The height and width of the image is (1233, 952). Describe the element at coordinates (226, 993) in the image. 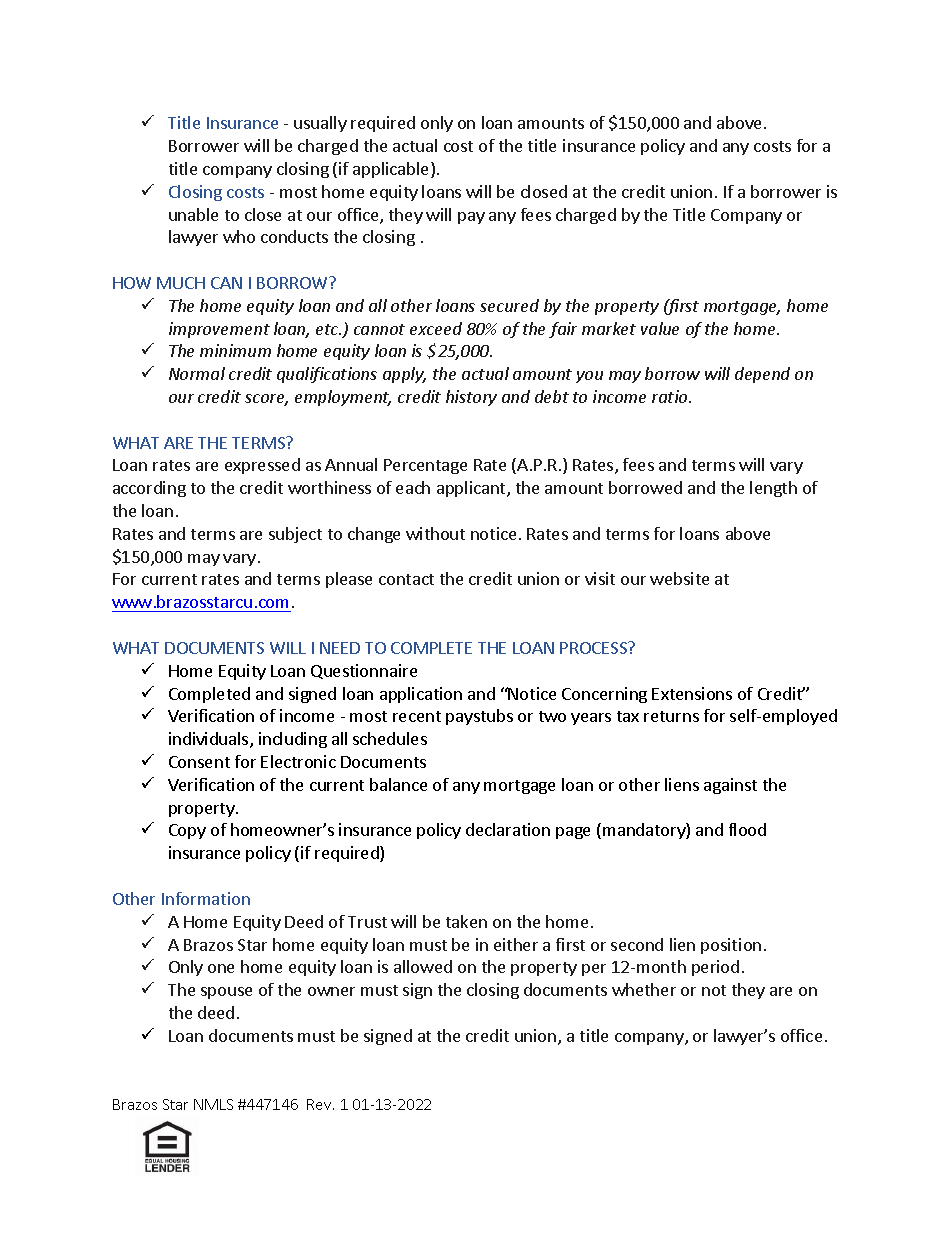

I see `spouse` at that location.
